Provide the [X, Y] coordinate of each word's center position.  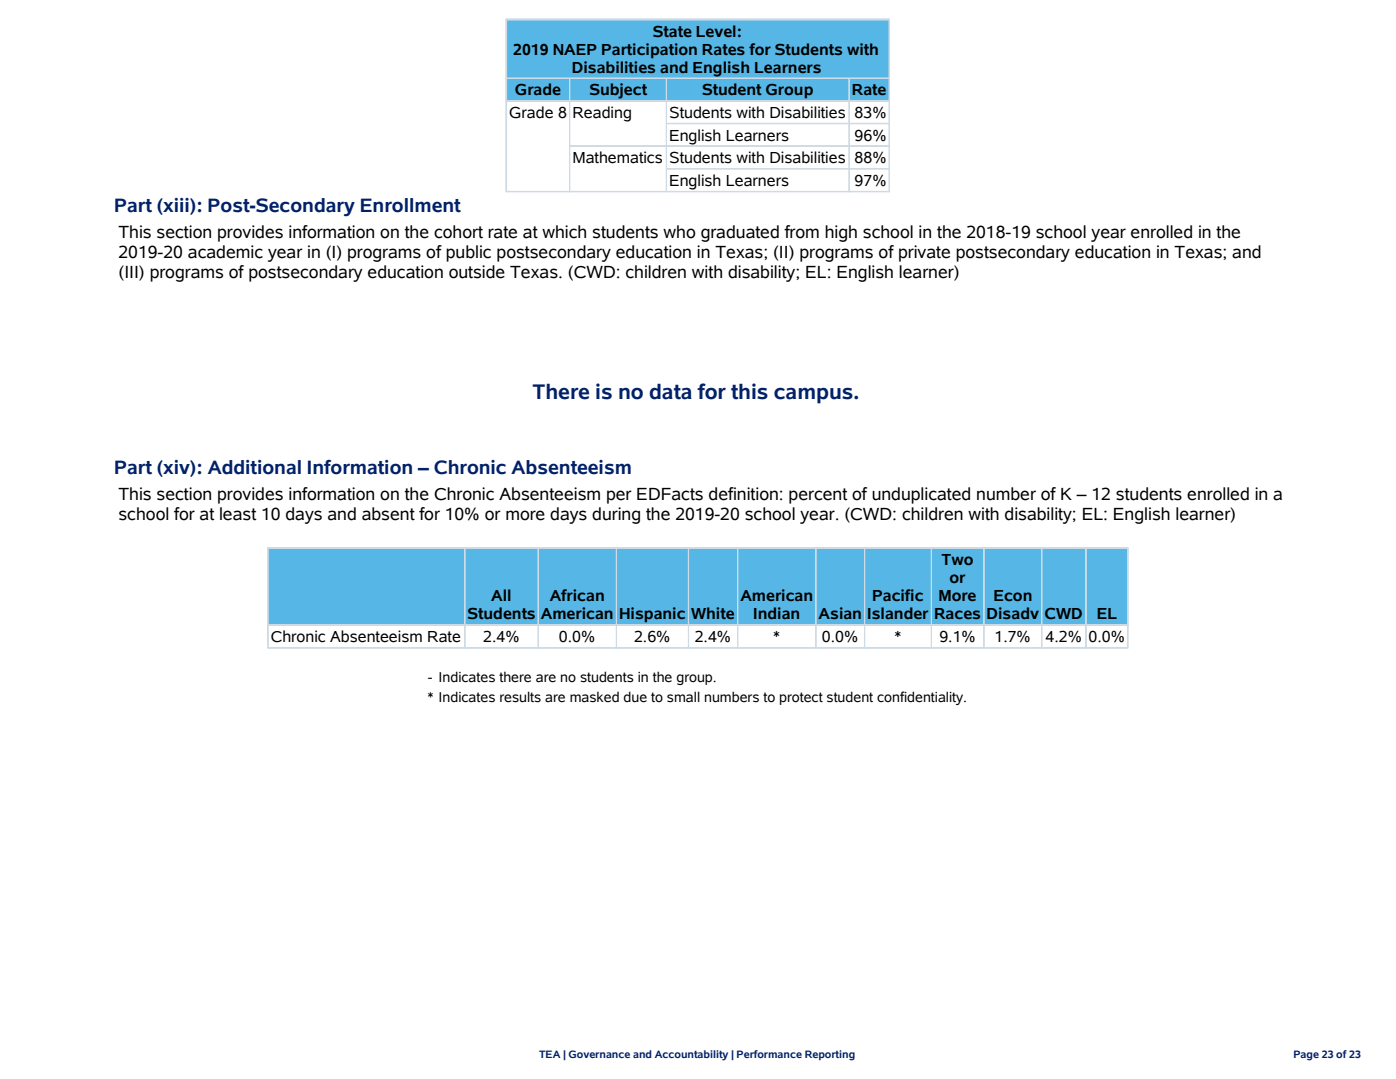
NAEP [575, 49]
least [238, 514]
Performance [769, 1054]
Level [716, 31]
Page [1306, 1055]
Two [957, 559]
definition [743, 494]
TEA [550, 1054]
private [924, 253]
